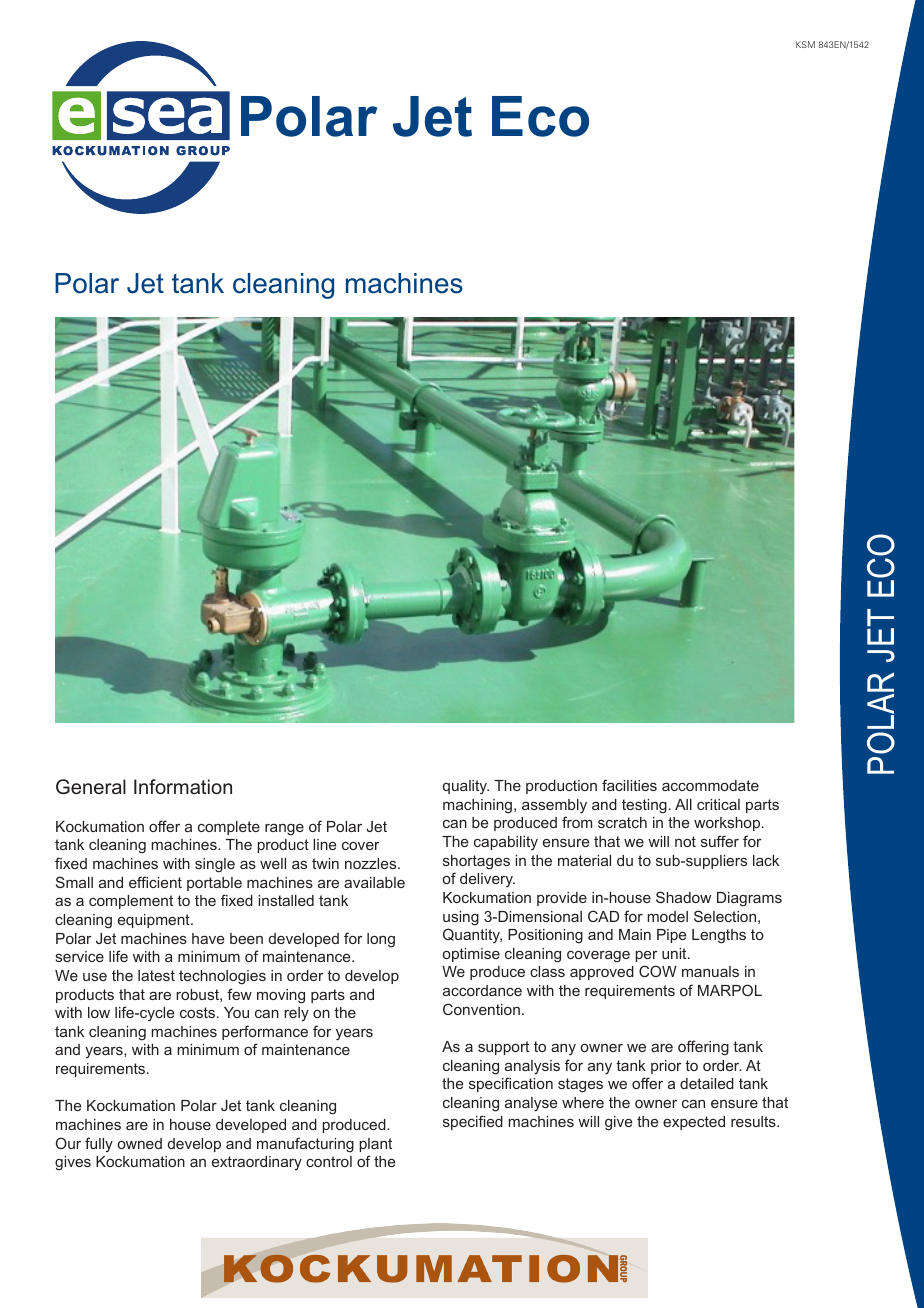  I want to click on Information, so click(183, 786).
